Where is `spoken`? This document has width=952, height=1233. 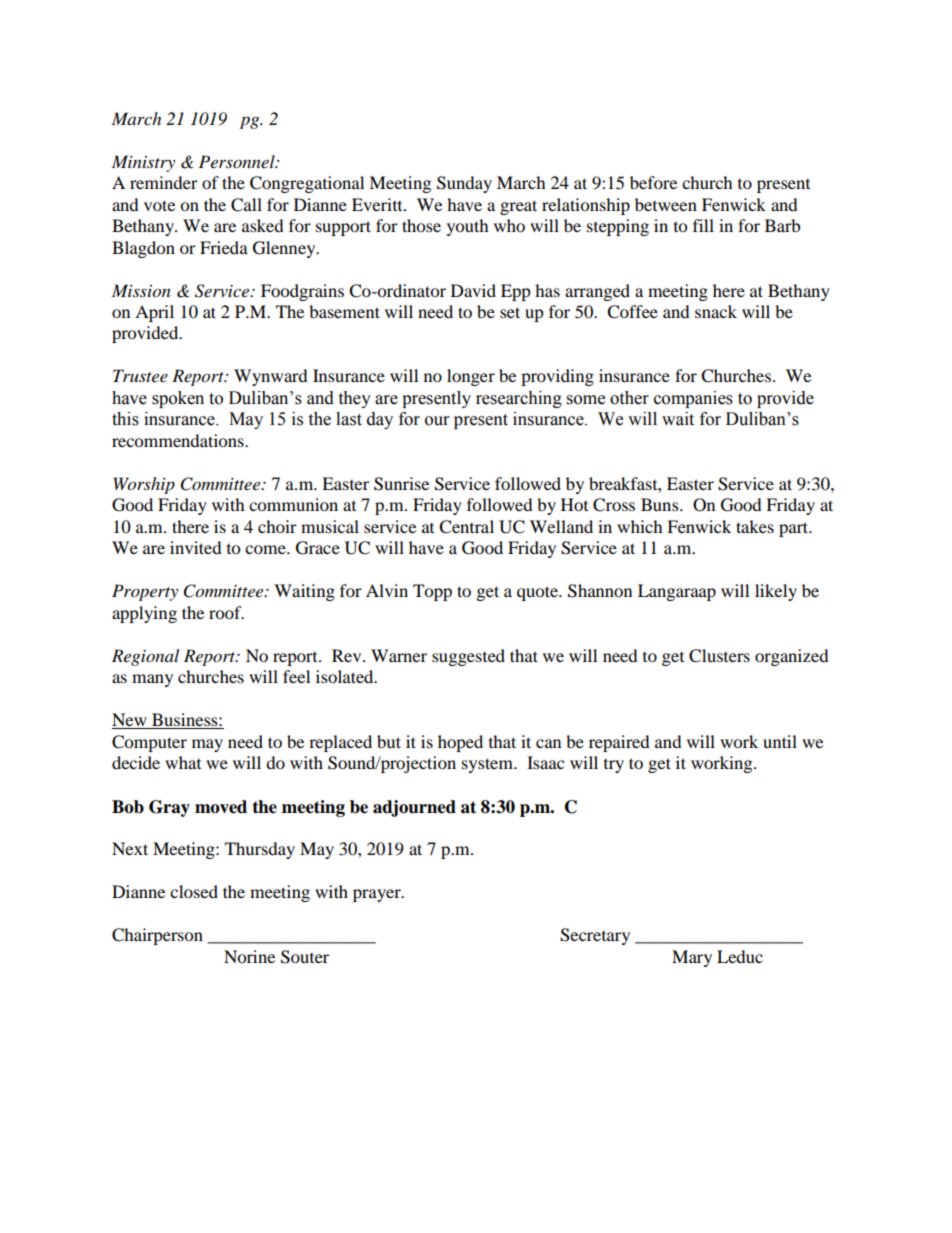 spoken is located at coordinates (178, 399).
